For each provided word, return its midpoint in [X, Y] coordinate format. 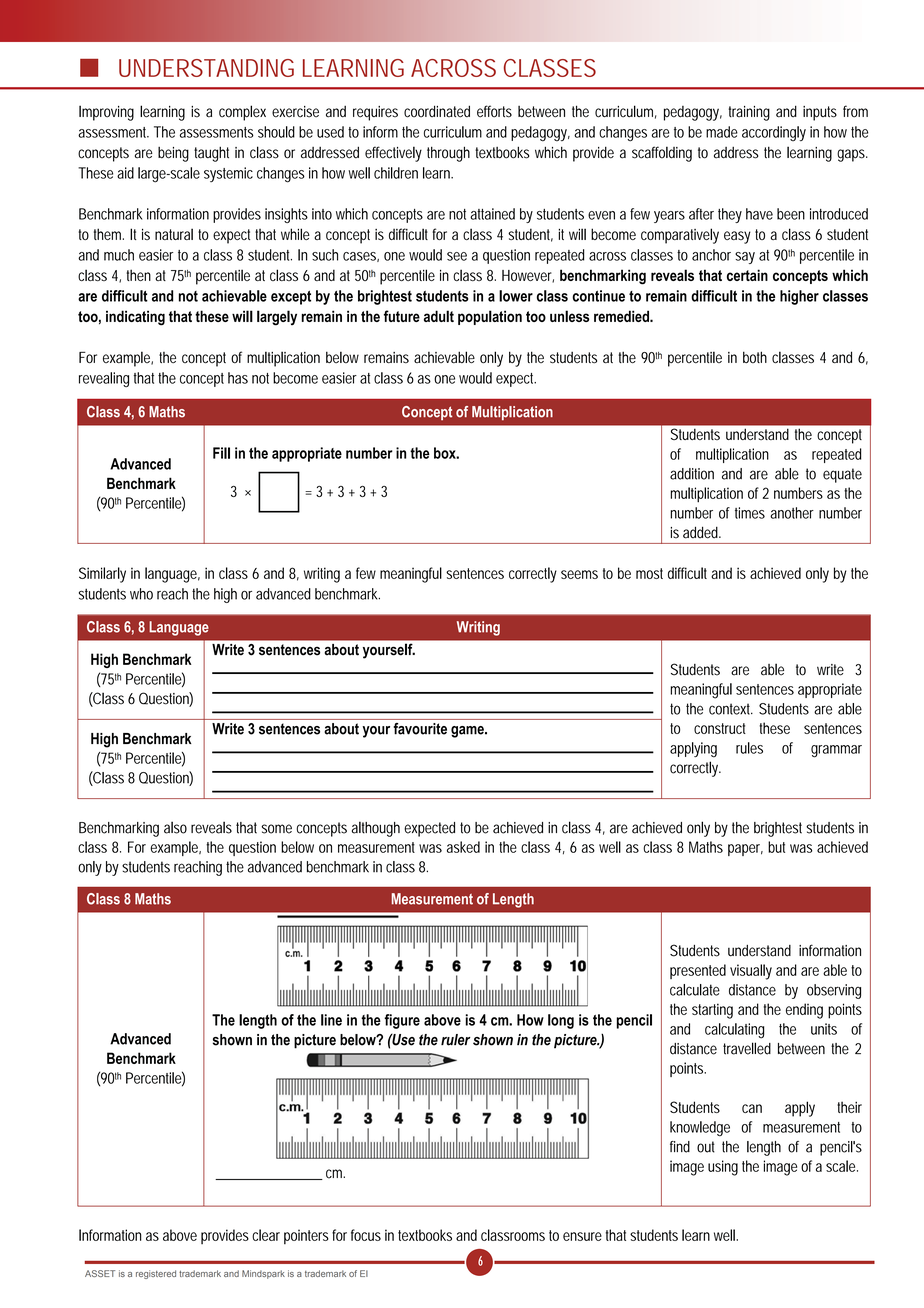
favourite [420, 729]
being [173, 154]
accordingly [774, 133]
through [448, 154]
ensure [582, 1236]
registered [156, 1274]
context [731, 709]
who [141, 594]
